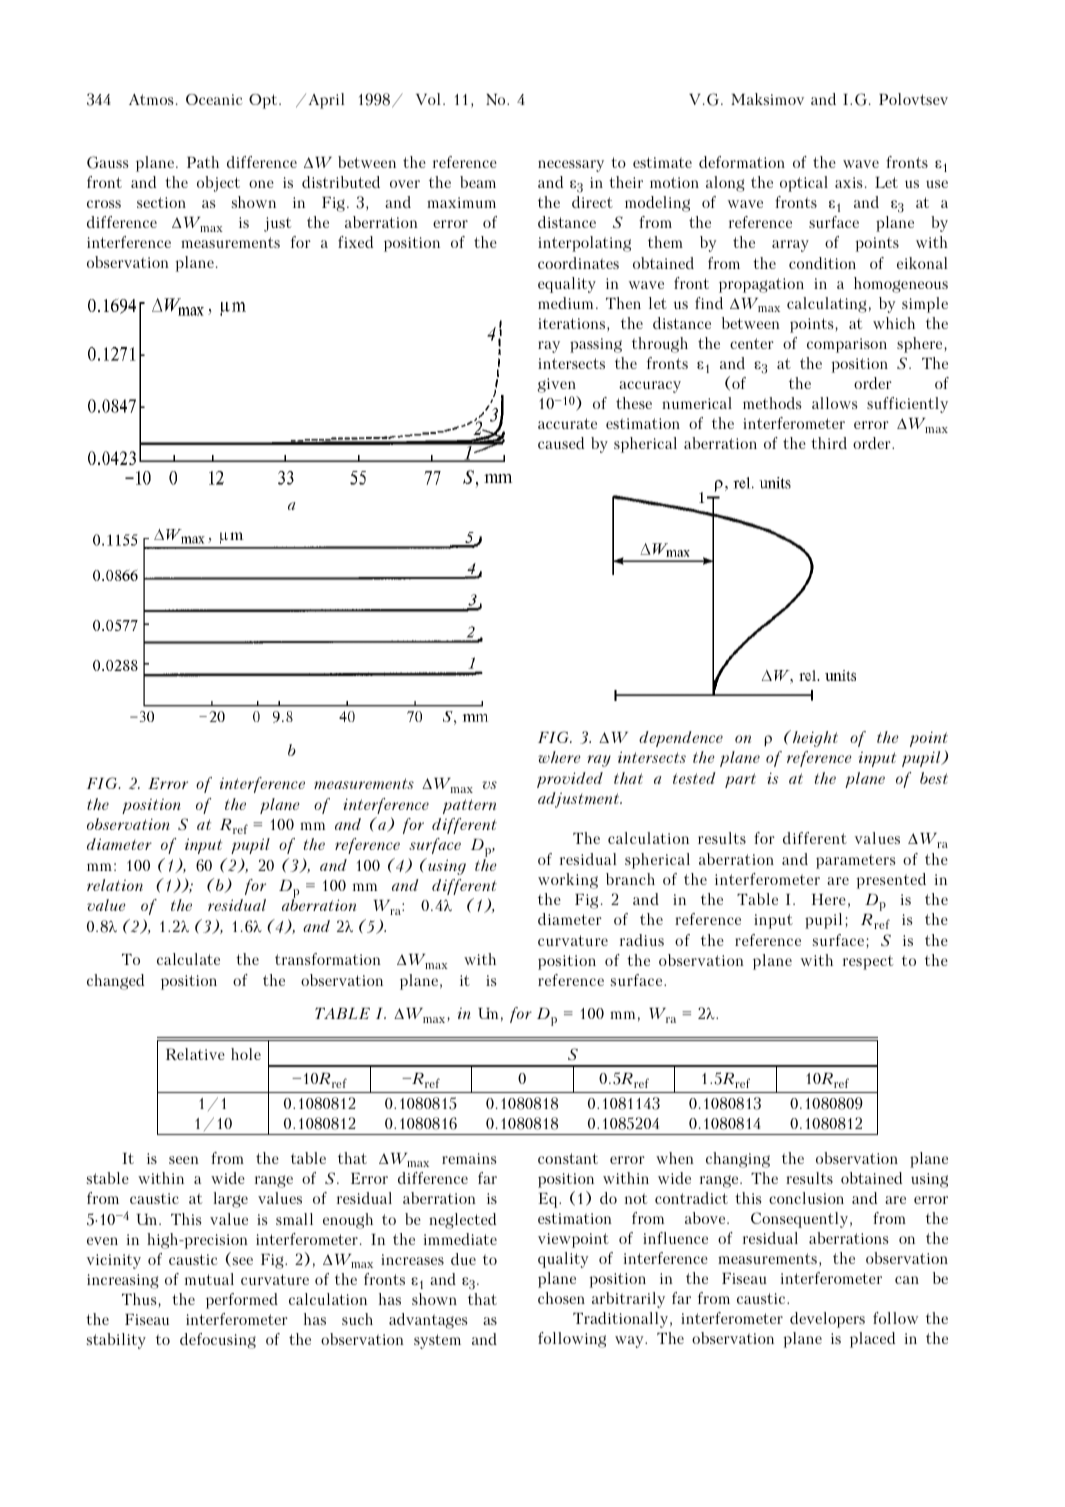 The width and height of the screenshot is (1065, 1507). What do you see at coordinates (203, 162) in the screenshot?
I see `Path` at bounding box center [203, 162].
